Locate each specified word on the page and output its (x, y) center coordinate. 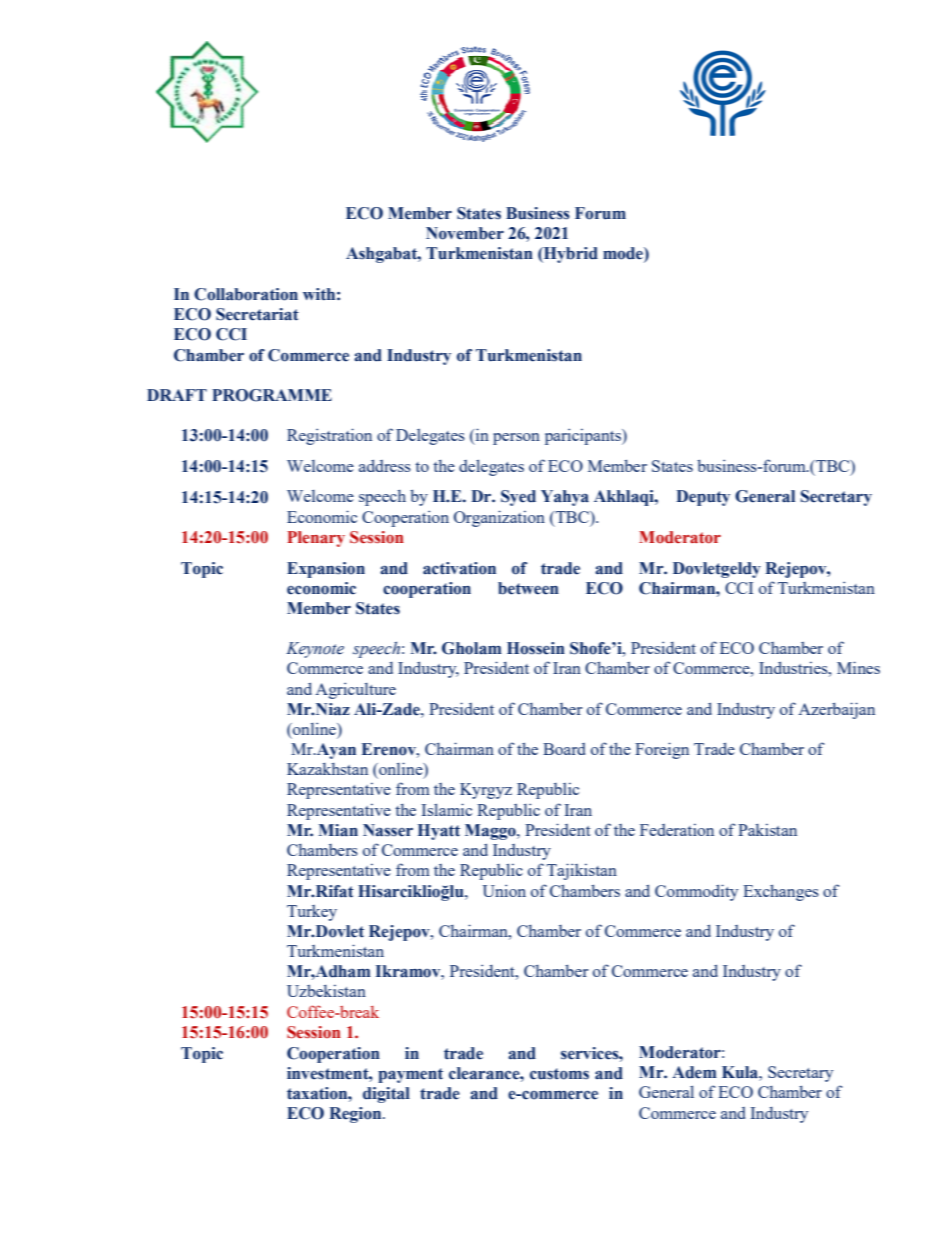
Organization (499, 518)
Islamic (446, 809)
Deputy (703, 498)
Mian (338, 830)
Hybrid (570, 255)
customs (559, 1074)
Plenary (316, 539)
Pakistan (767, 830)
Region (356, 1115)
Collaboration (246, 294)
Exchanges (781, 892)
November (465, 233)
